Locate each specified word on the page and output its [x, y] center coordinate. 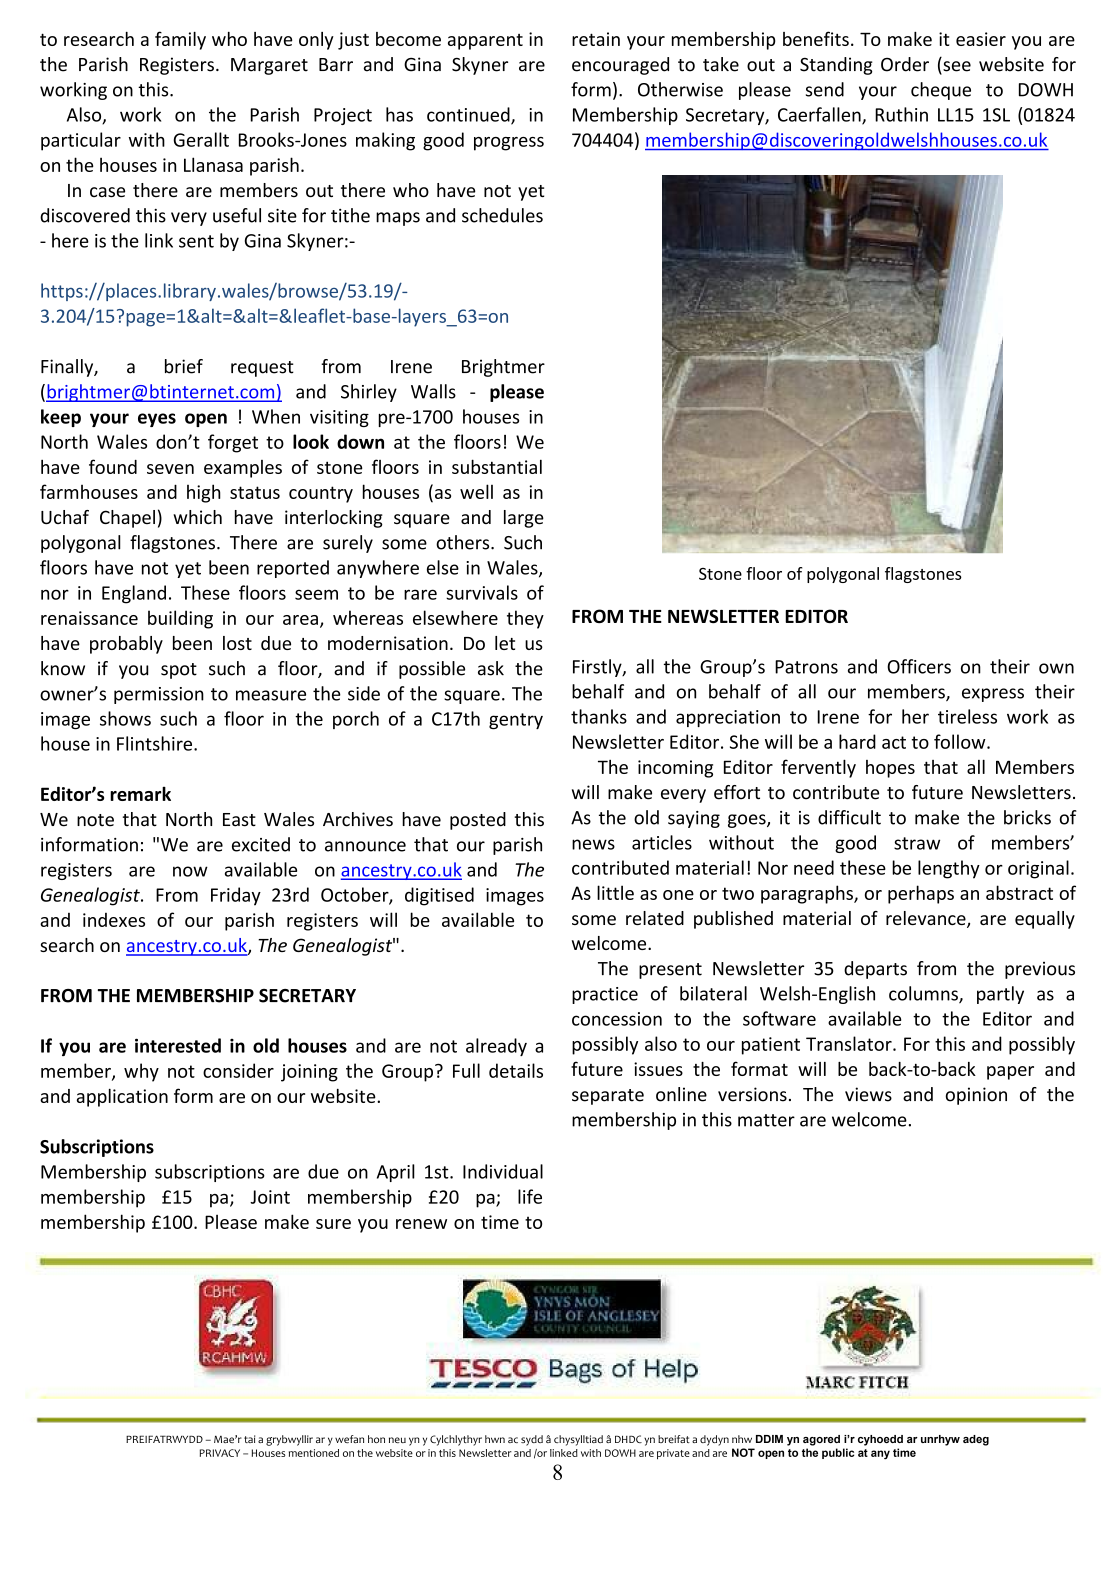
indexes [114, 920]
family [180, 40]
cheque [941, 91]
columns [924, 994]
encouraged [620, 66]
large [524, 519]
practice [605, 995]
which [197, 517]
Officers [919, 666]
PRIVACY [220, 1453]
